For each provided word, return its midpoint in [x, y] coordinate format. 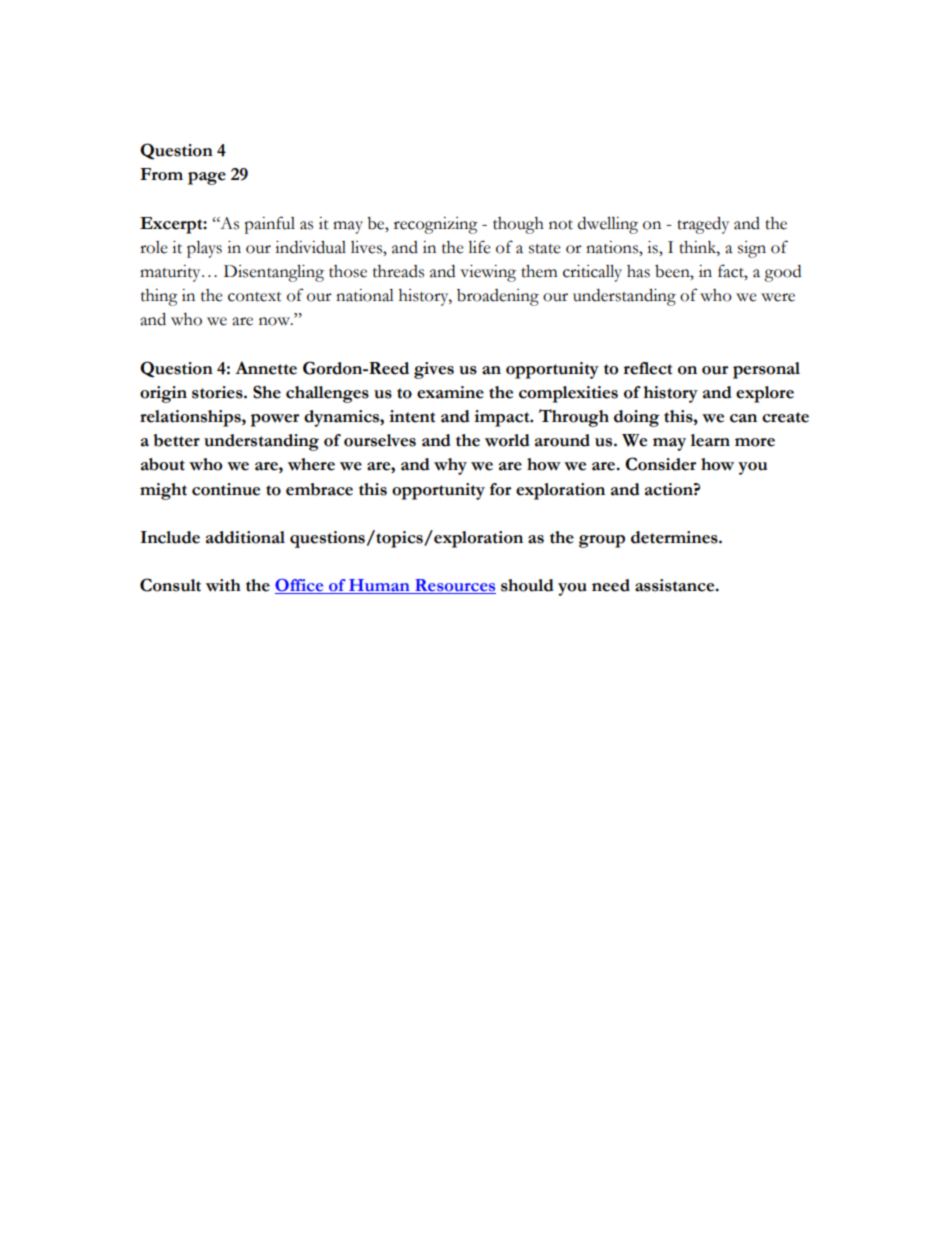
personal [766, 370]
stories [218, 392]
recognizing [436, 225]
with [223, 585]
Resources [454, 586]
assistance [676, 585]
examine [450, 392]
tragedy [703, 225]
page [207, 178]
